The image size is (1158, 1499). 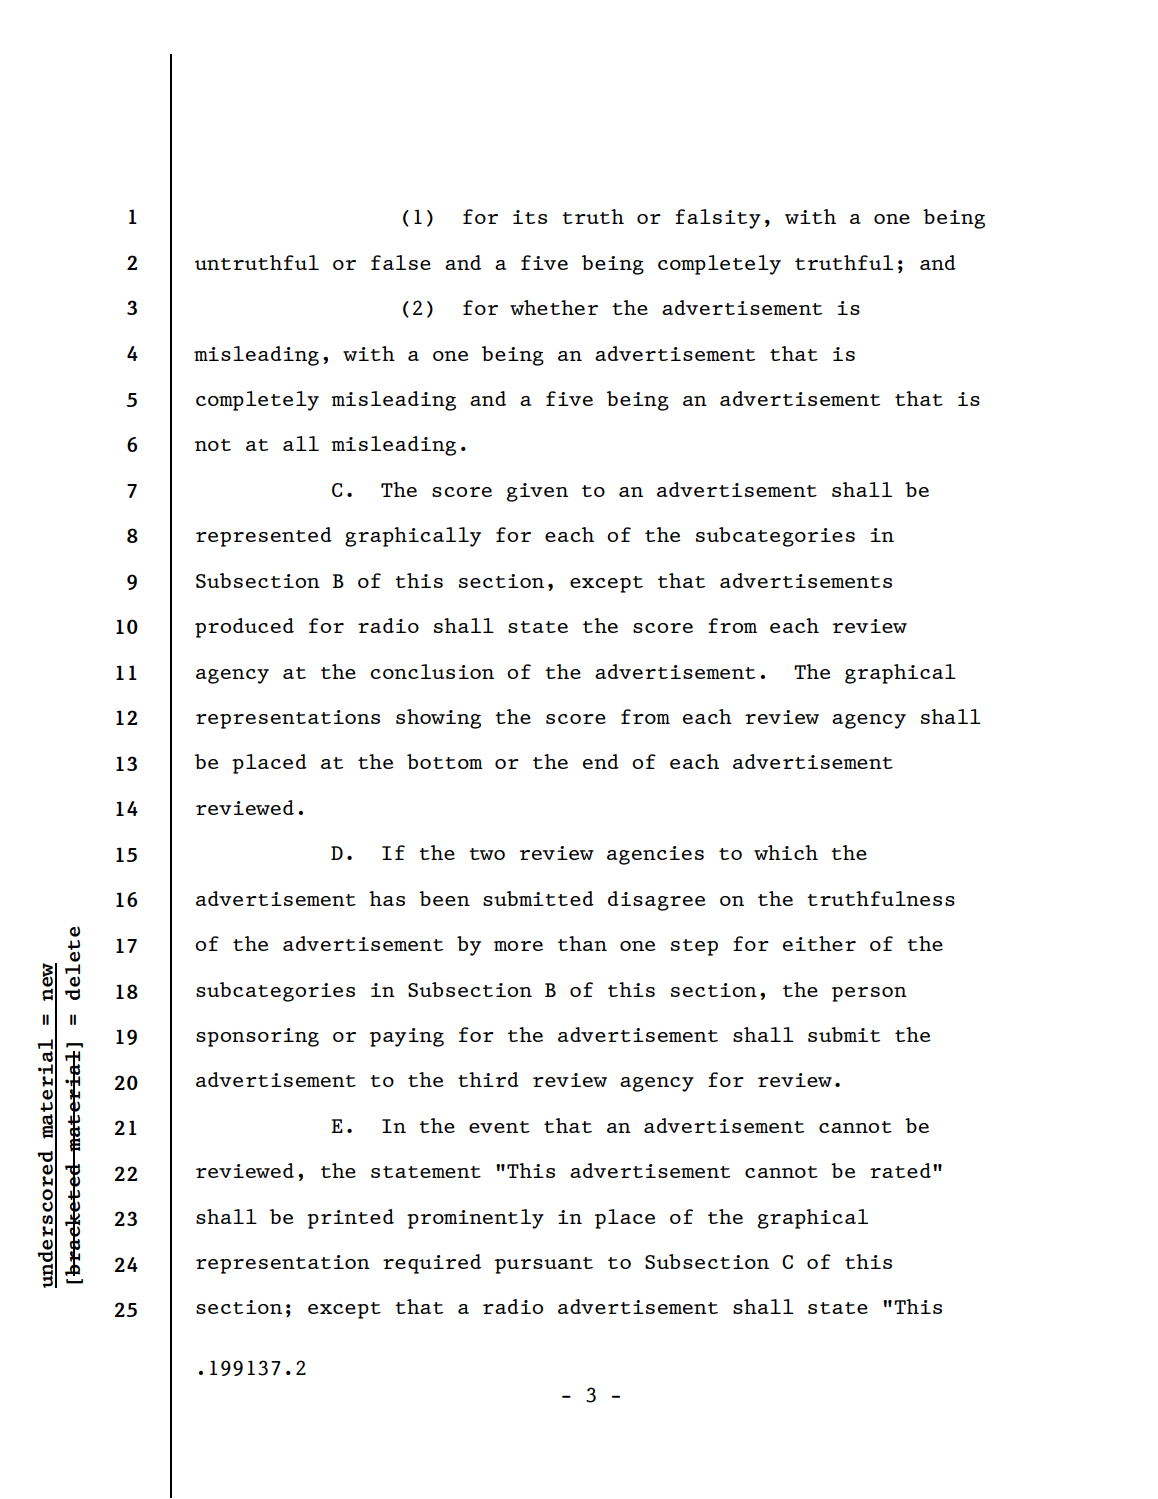 What do you see at coordinates (401, 262) in the document?
I see `false` at bounding box center [401, 262].
